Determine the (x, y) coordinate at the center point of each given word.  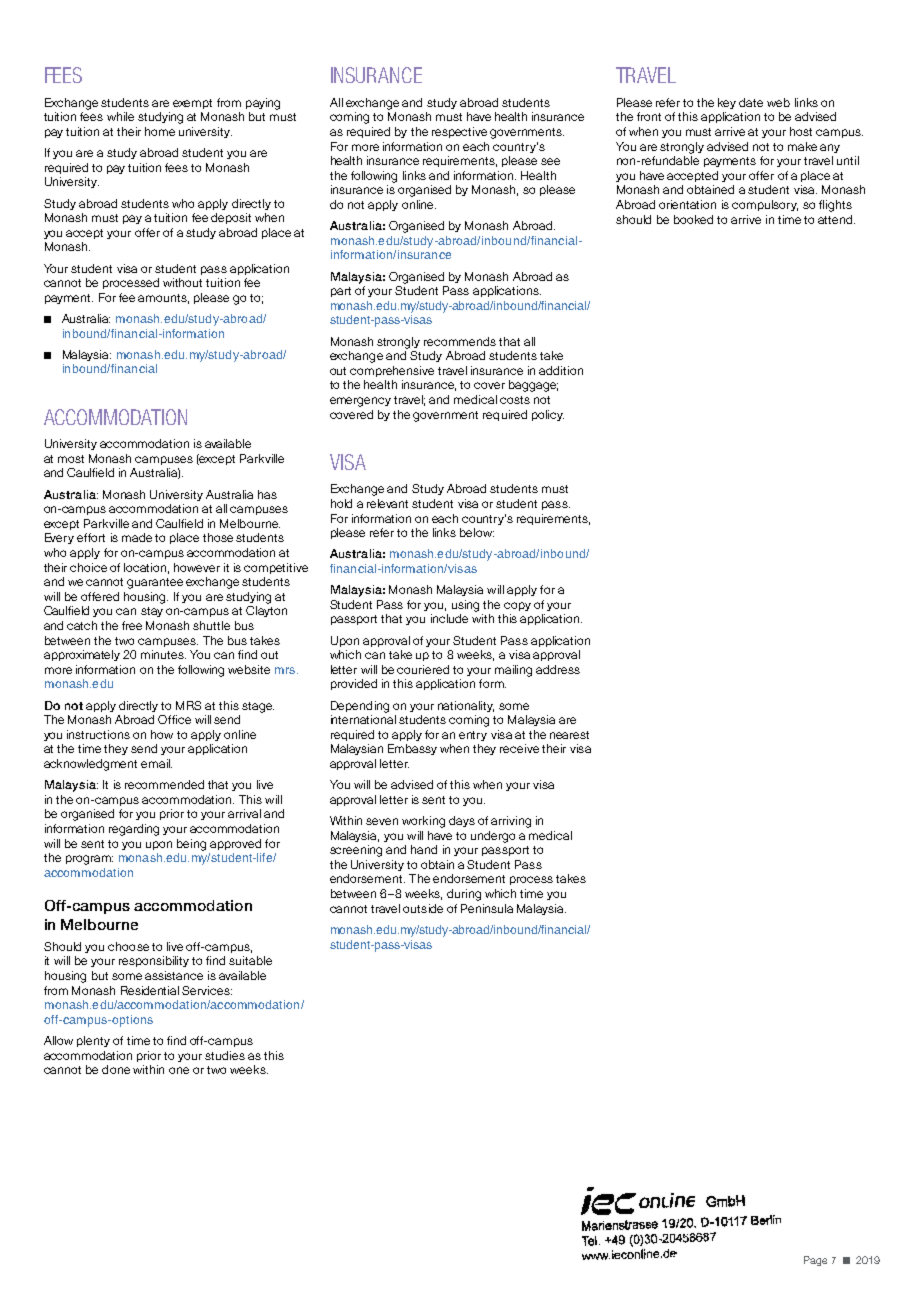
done (116, 1069)
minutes (163, 654)
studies (225, 1055)
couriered (423, 669)
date (751, 102)
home (160, 131)
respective (459, 132)
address (558, 669)
